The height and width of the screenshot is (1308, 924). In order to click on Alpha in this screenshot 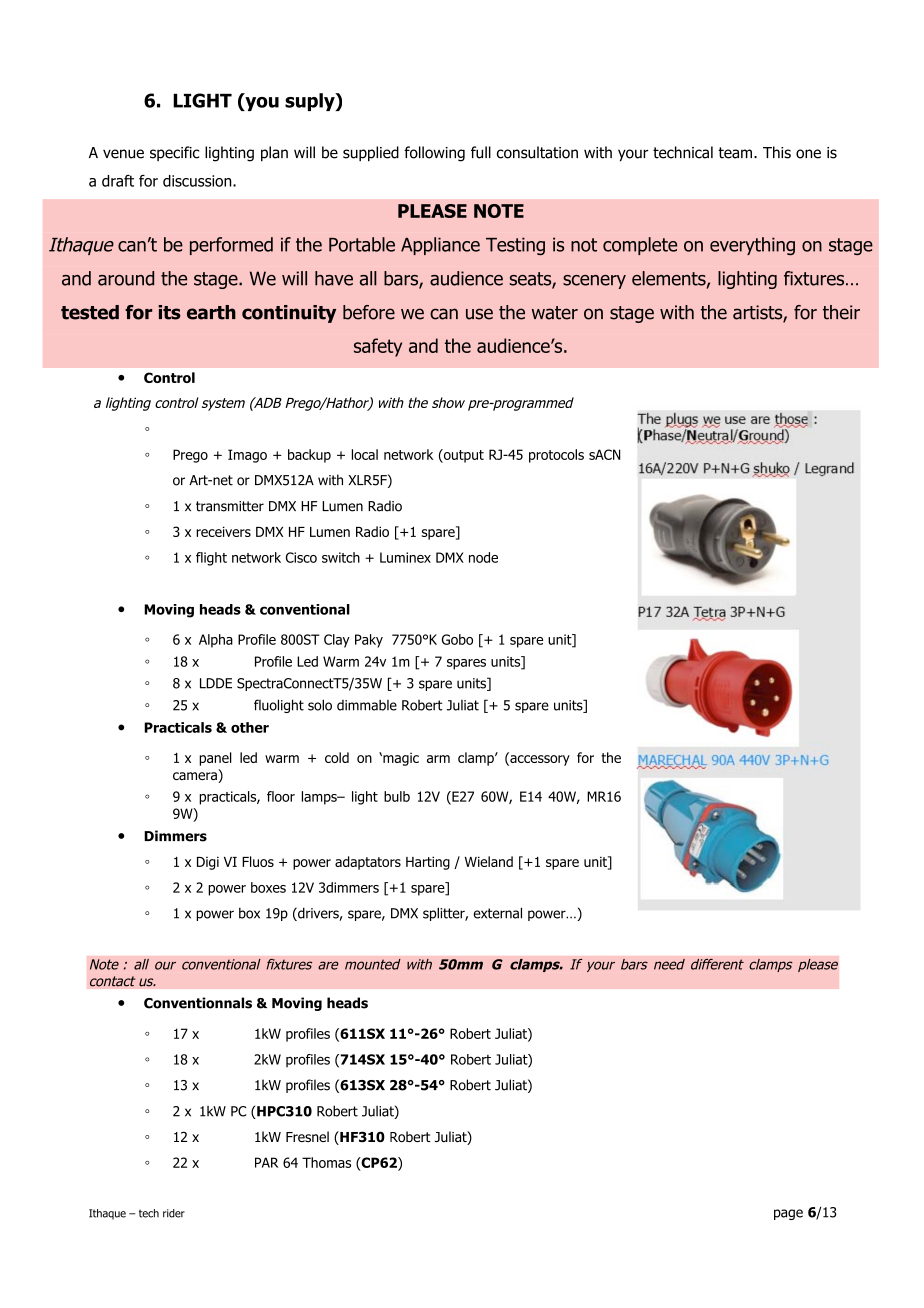, I will do `click(216, 641)`.
